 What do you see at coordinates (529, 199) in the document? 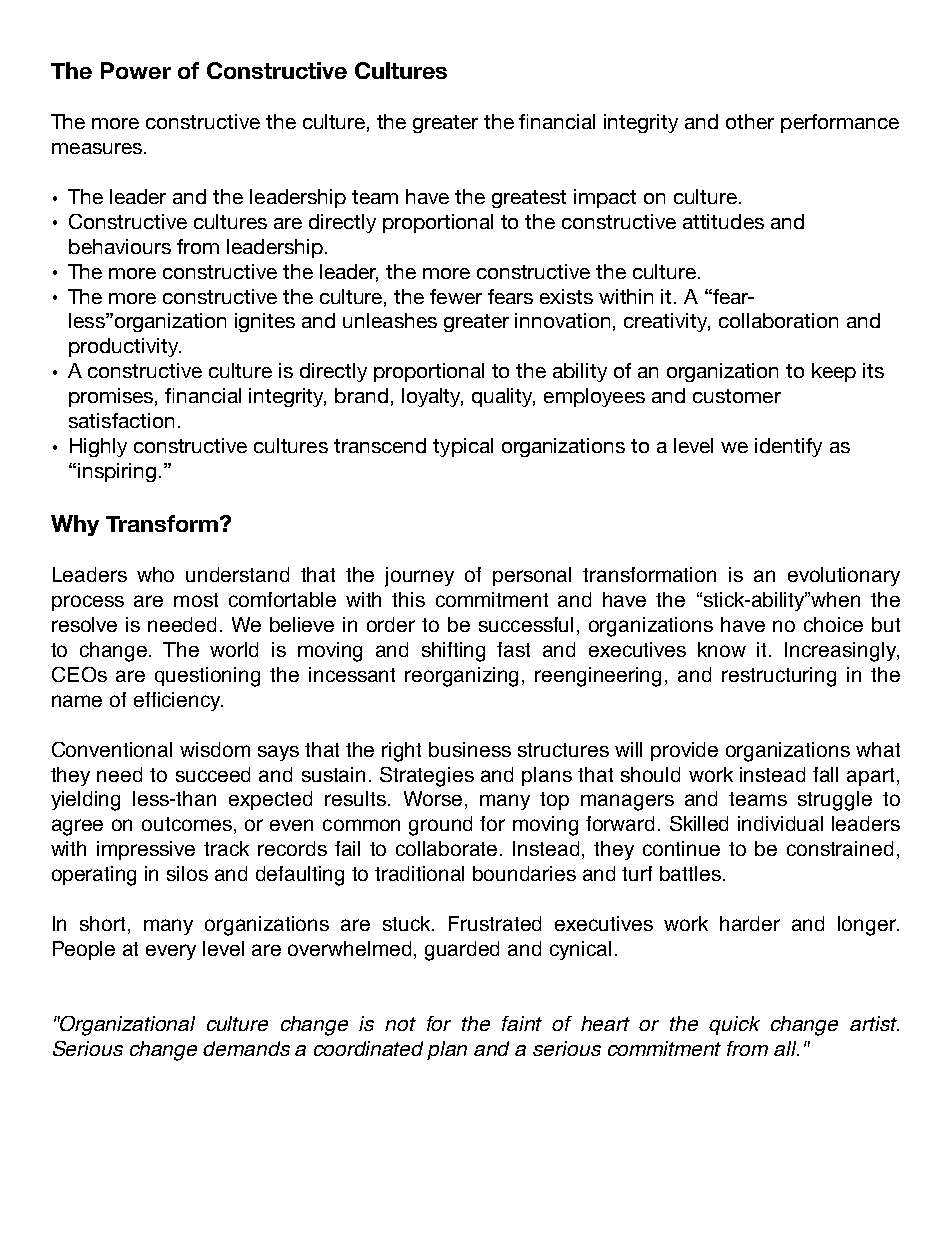
I see `greatest` at bounding box center [529, 199].
